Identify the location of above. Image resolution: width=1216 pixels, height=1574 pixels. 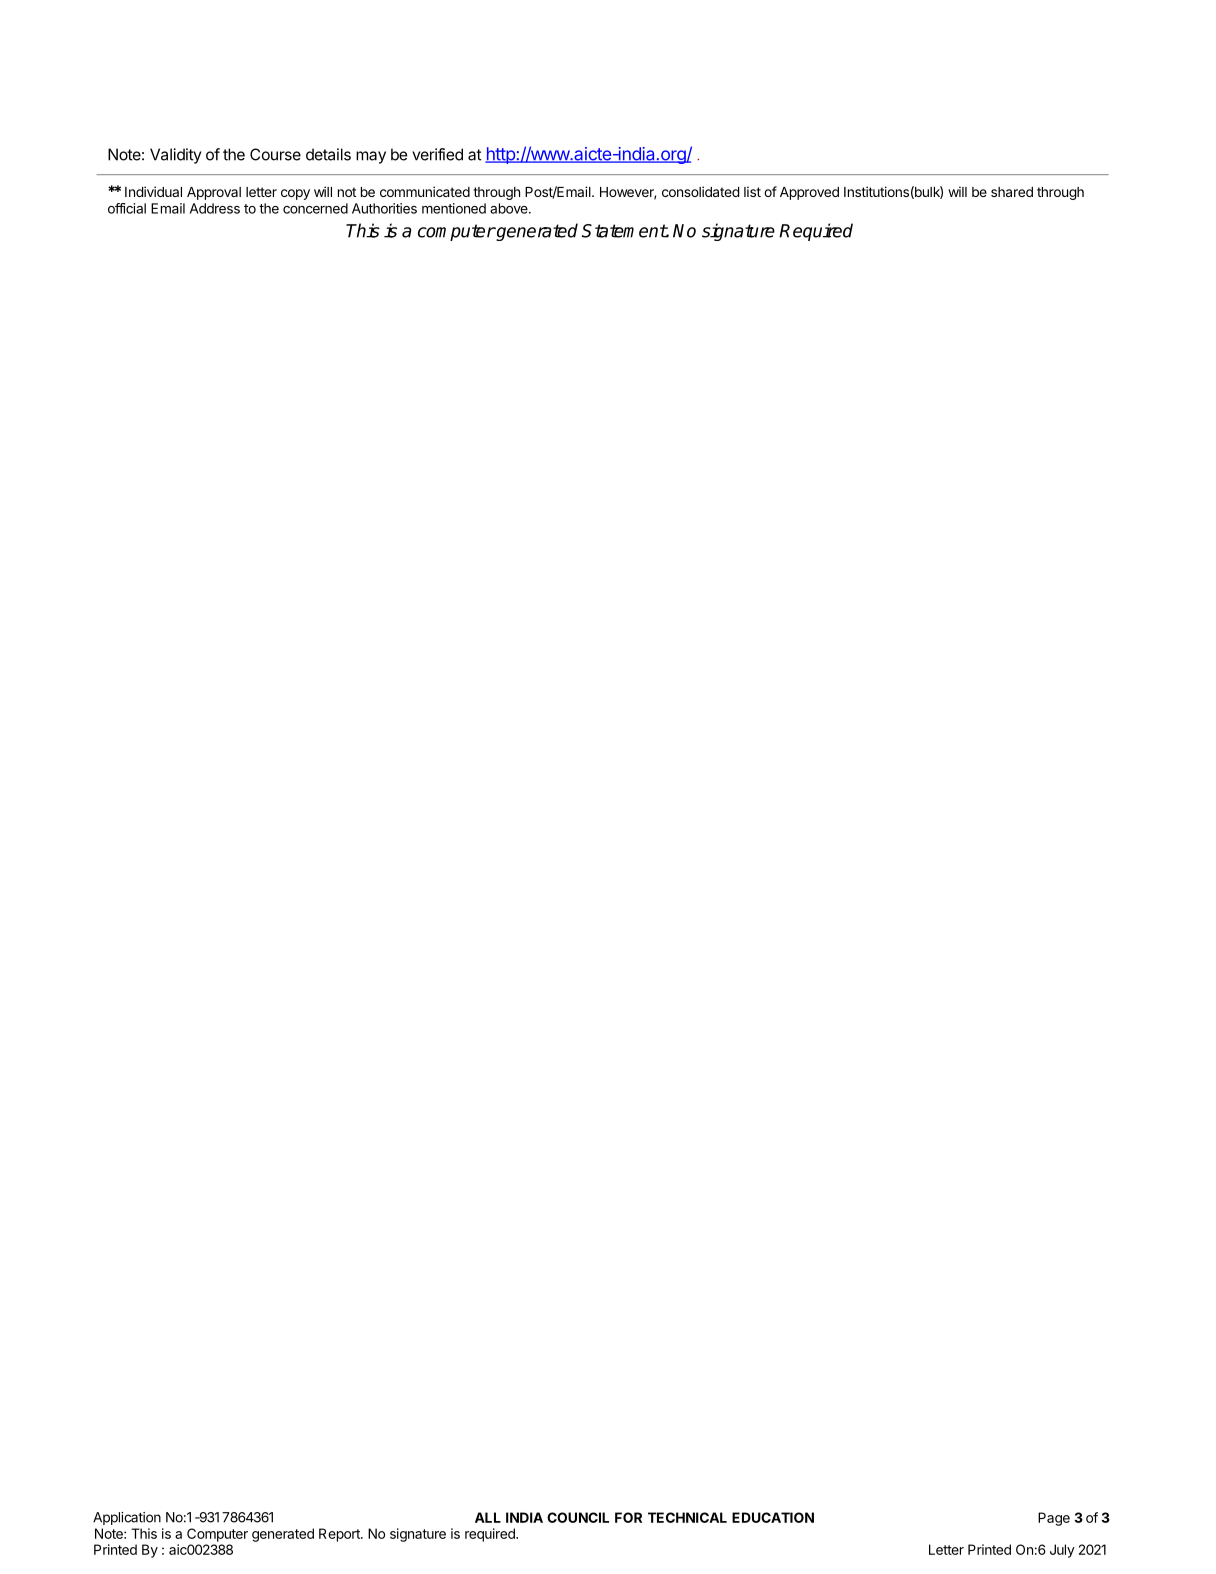
(510, 208).
